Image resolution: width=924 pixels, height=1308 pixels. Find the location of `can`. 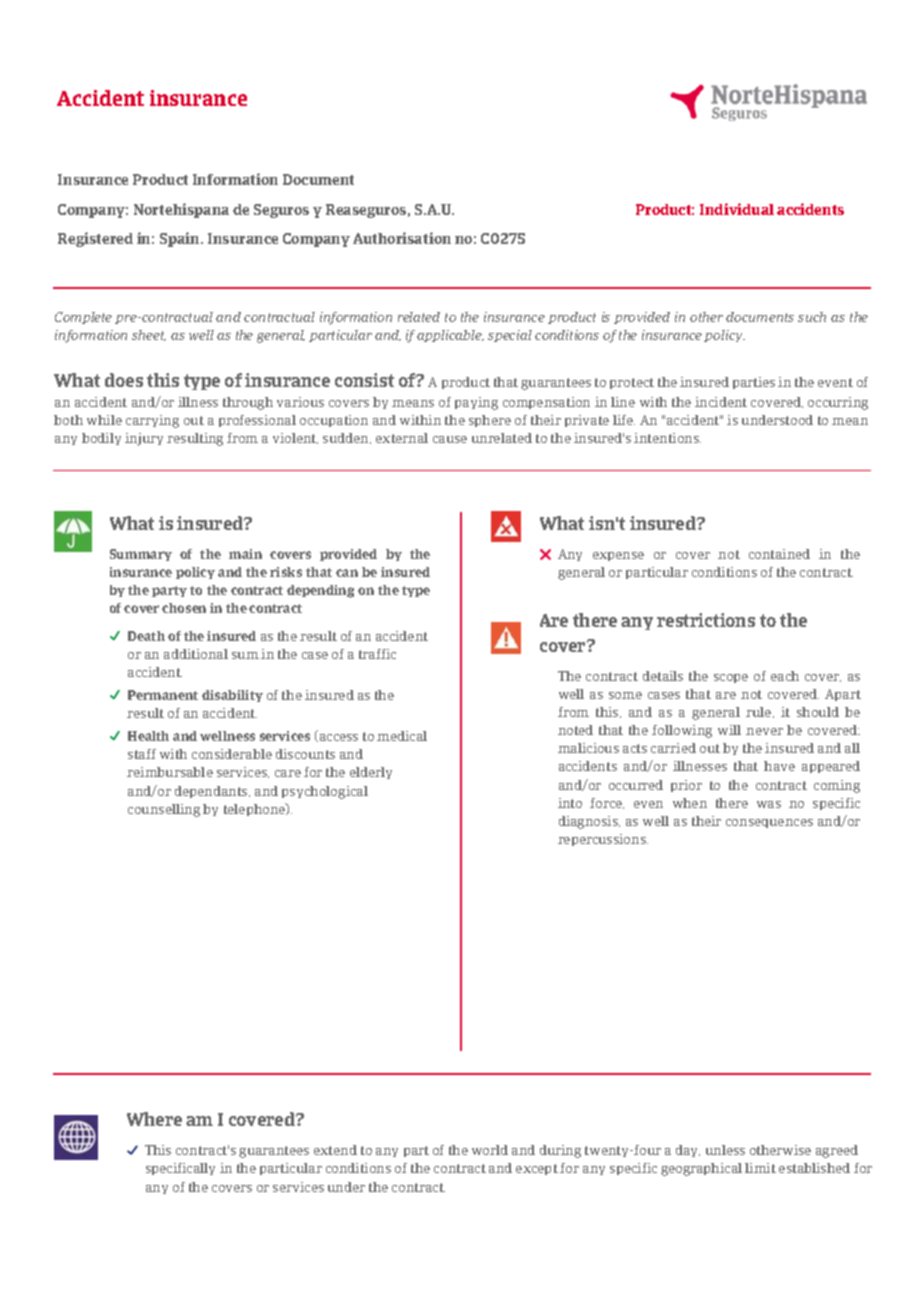

can is located at coordinates (347, 573).
